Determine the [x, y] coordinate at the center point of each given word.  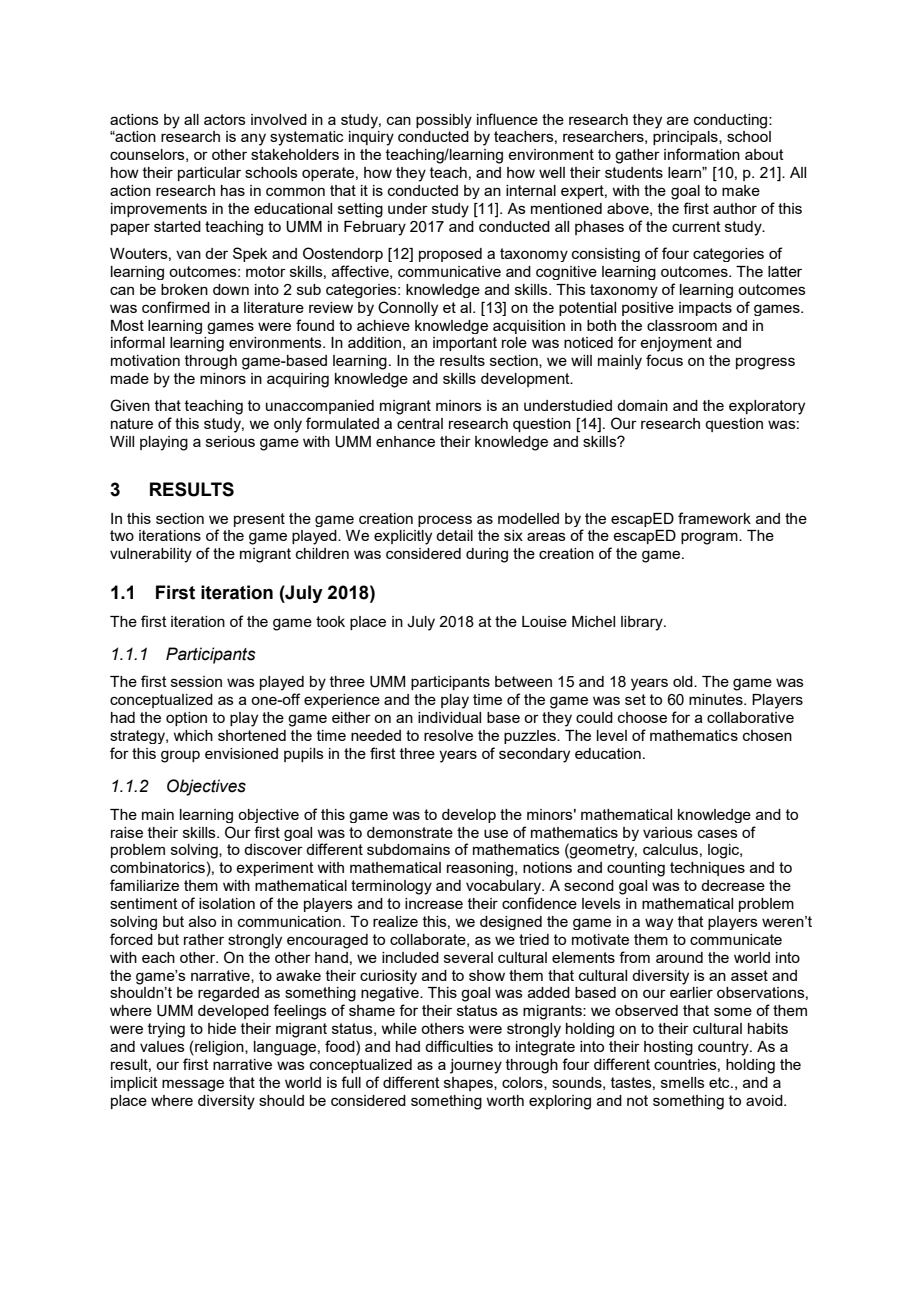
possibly [444, 121]
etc [720, 1082]
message [193, 1085]
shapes [469, 1084]
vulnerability [151, 555]
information [702, 154]
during [487, 555]
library [643, 623]
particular [209, 174]
